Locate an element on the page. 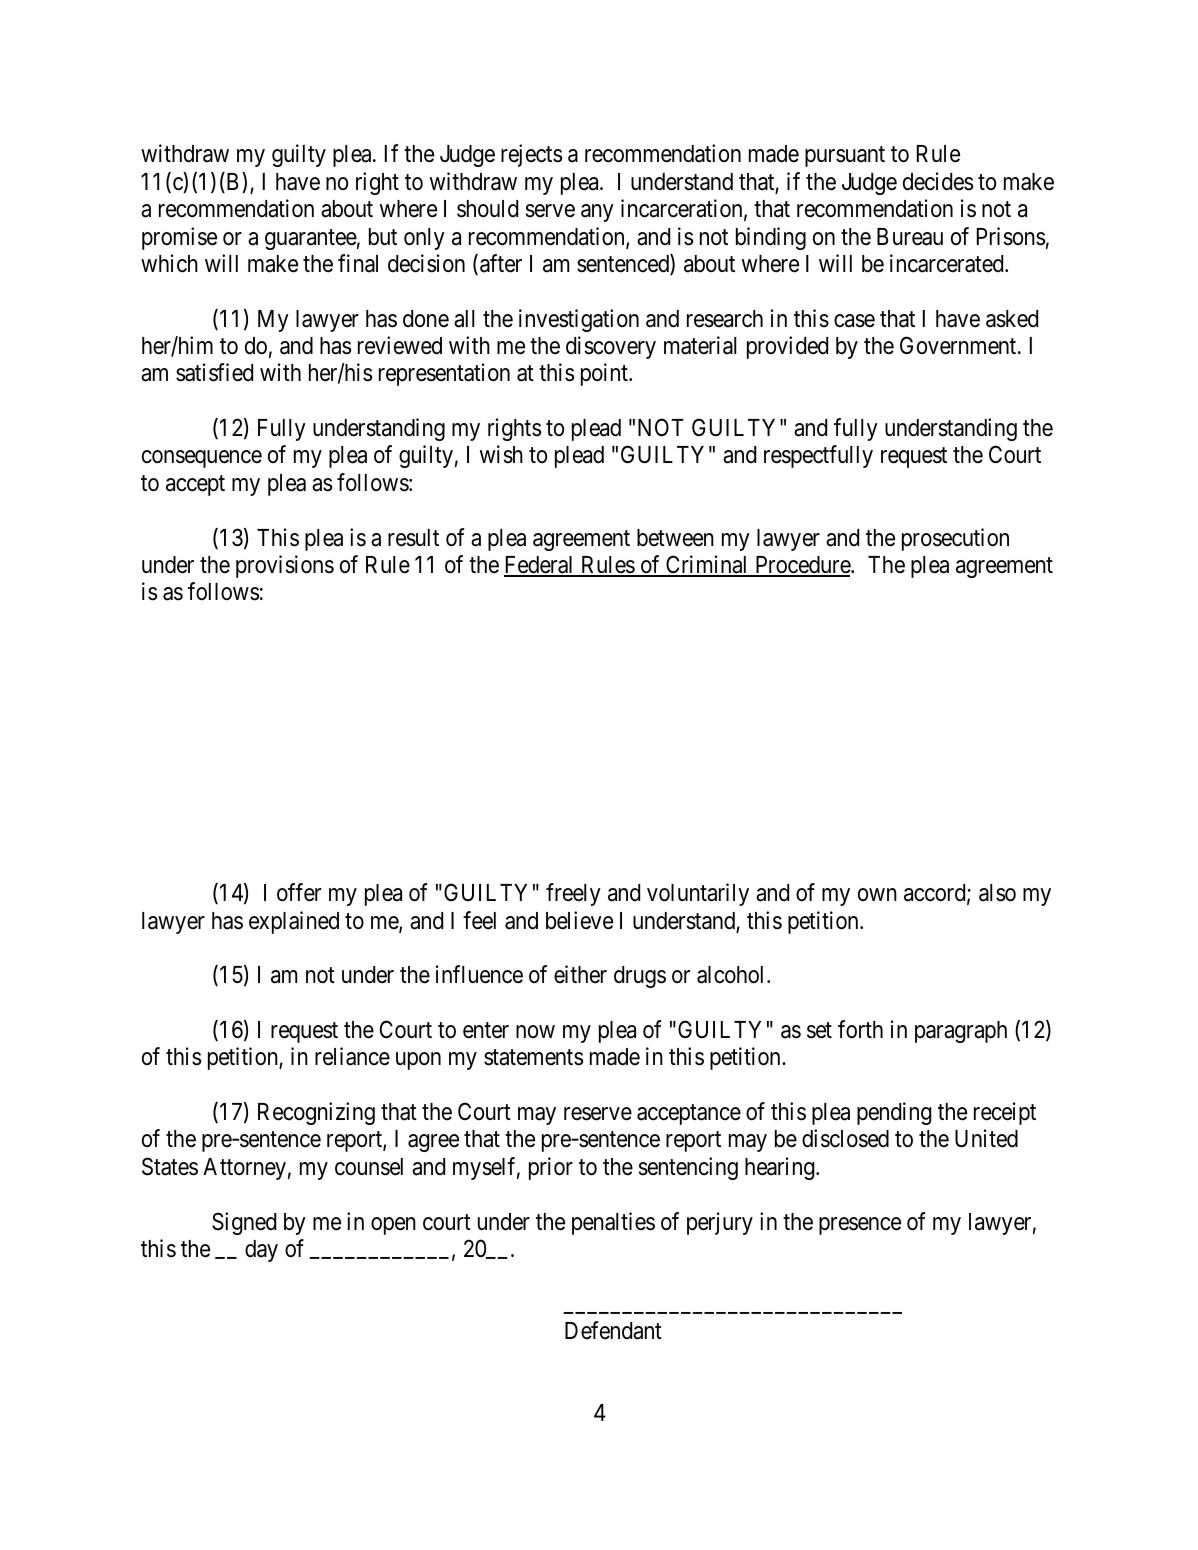 This image has height=1550, width=1198. own is located at coordinates (877, 894).
